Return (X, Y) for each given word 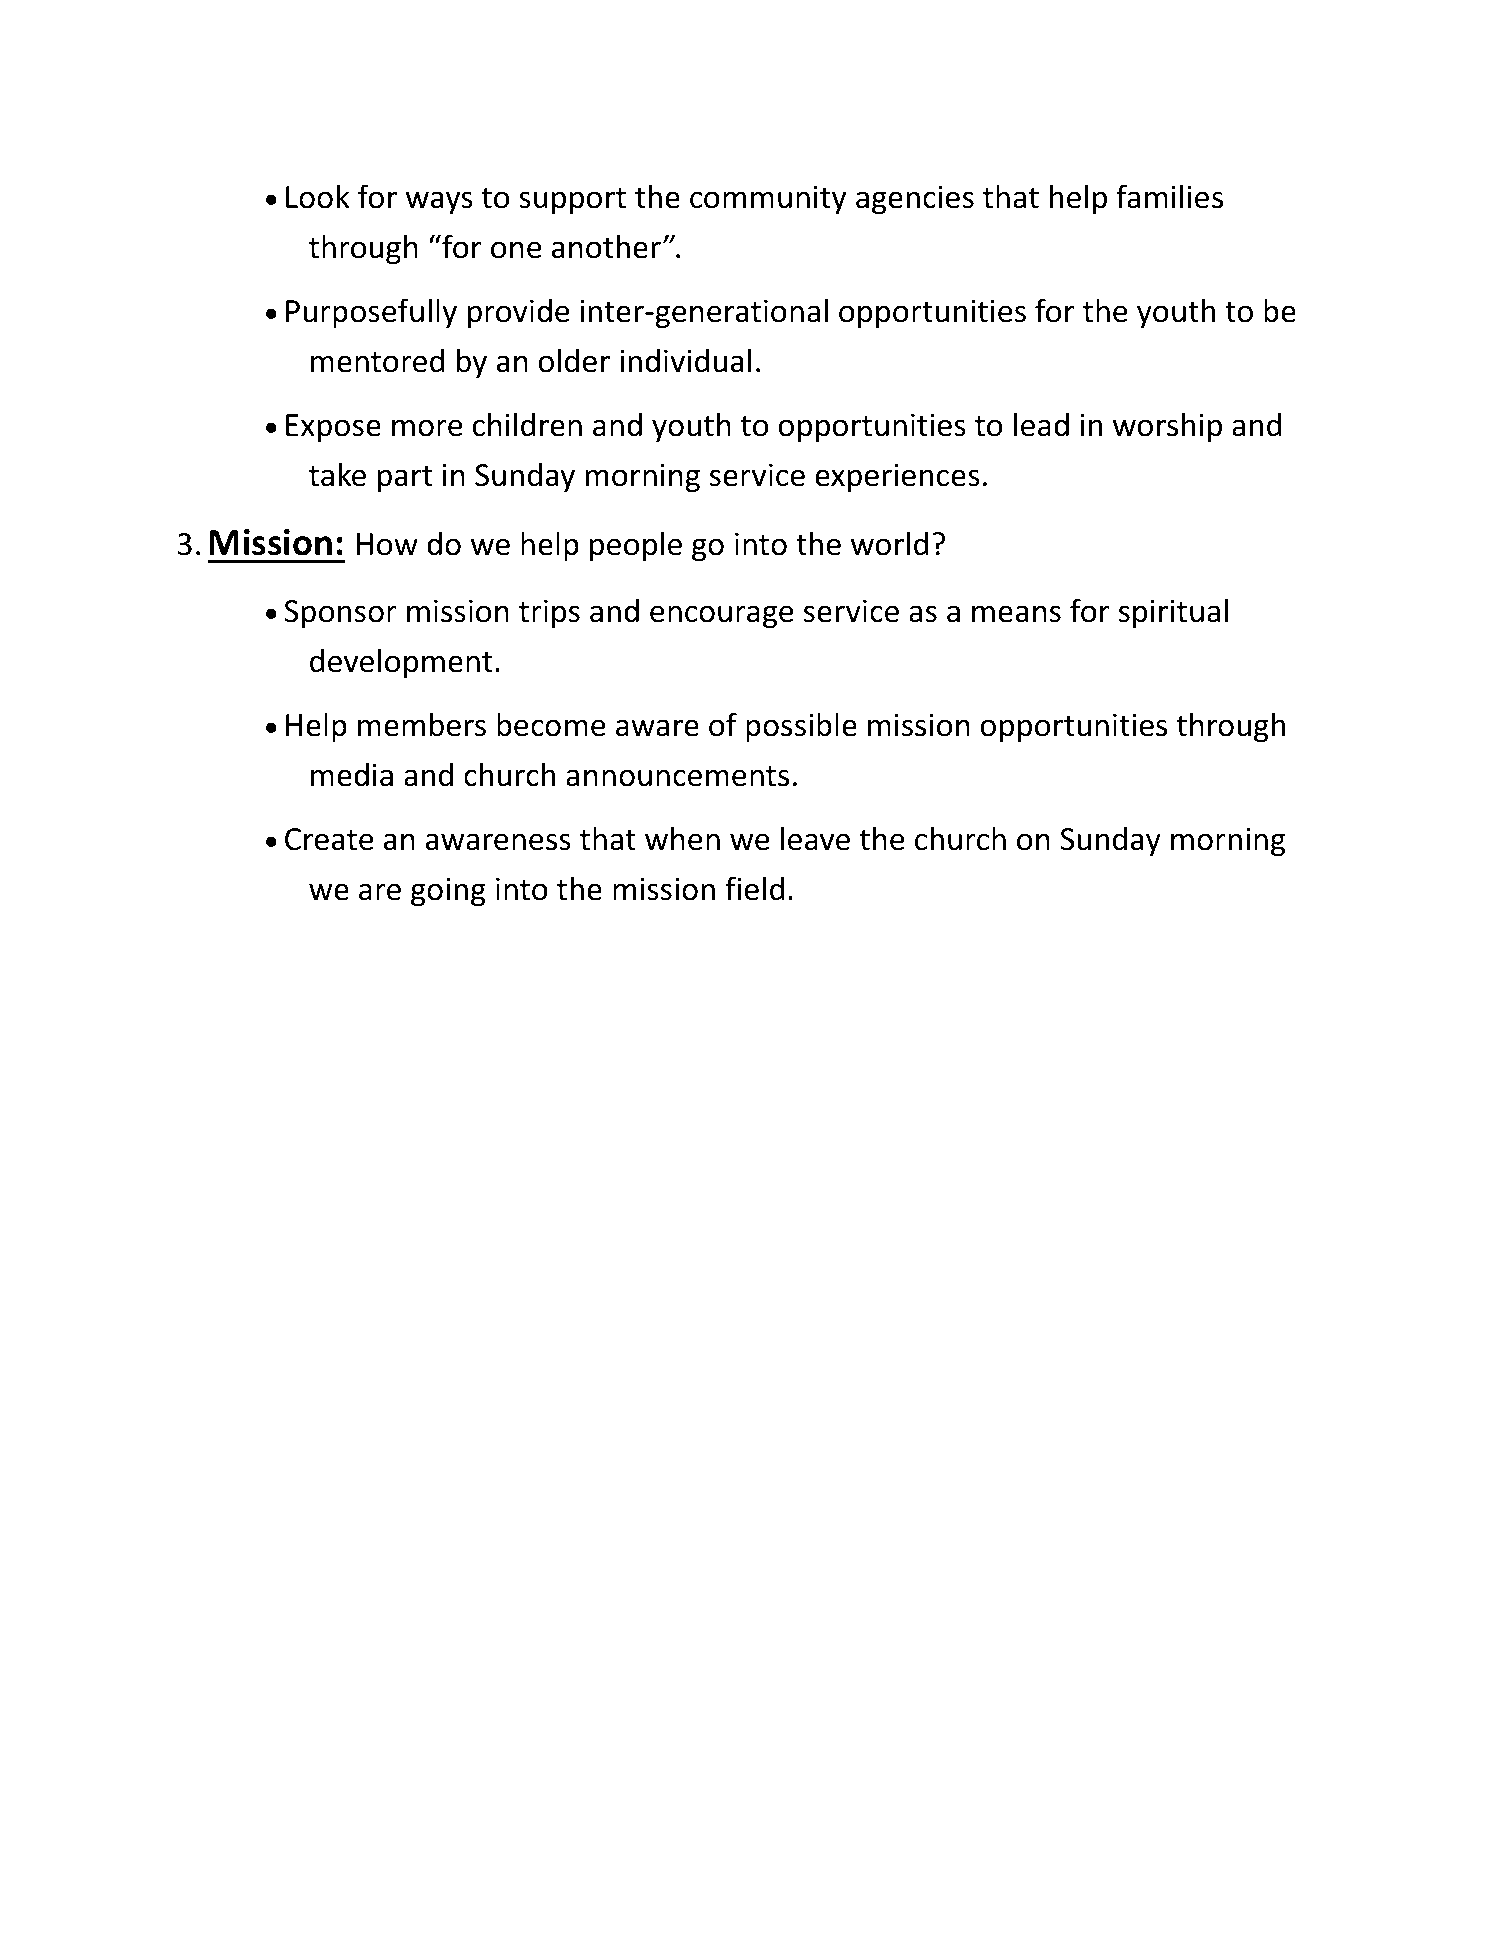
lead (1041, 424)
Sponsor (340, 614)
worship (1167, 427)
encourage (722, 616)
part (405, 479)
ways (439, 202)
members (422, 724)
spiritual (1173, 613)
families (1169, 196)
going (448, 891)
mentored (377, 360)
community (768, 199)
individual (685, 360)
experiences (897, 477)
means (1016, 614)
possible (801, 727)
